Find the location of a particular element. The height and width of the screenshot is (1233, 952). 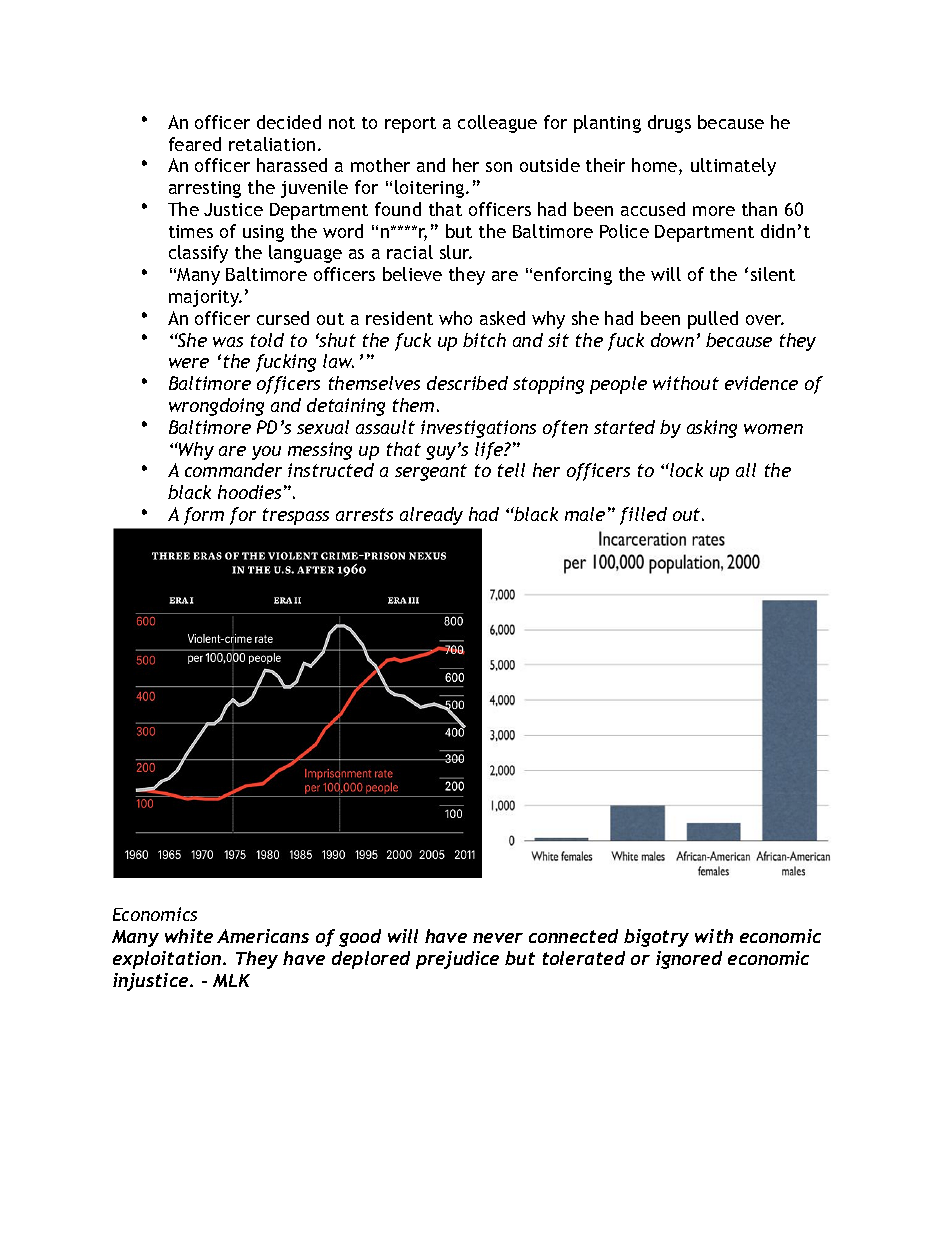

son is located at coordinates (499, 167).
